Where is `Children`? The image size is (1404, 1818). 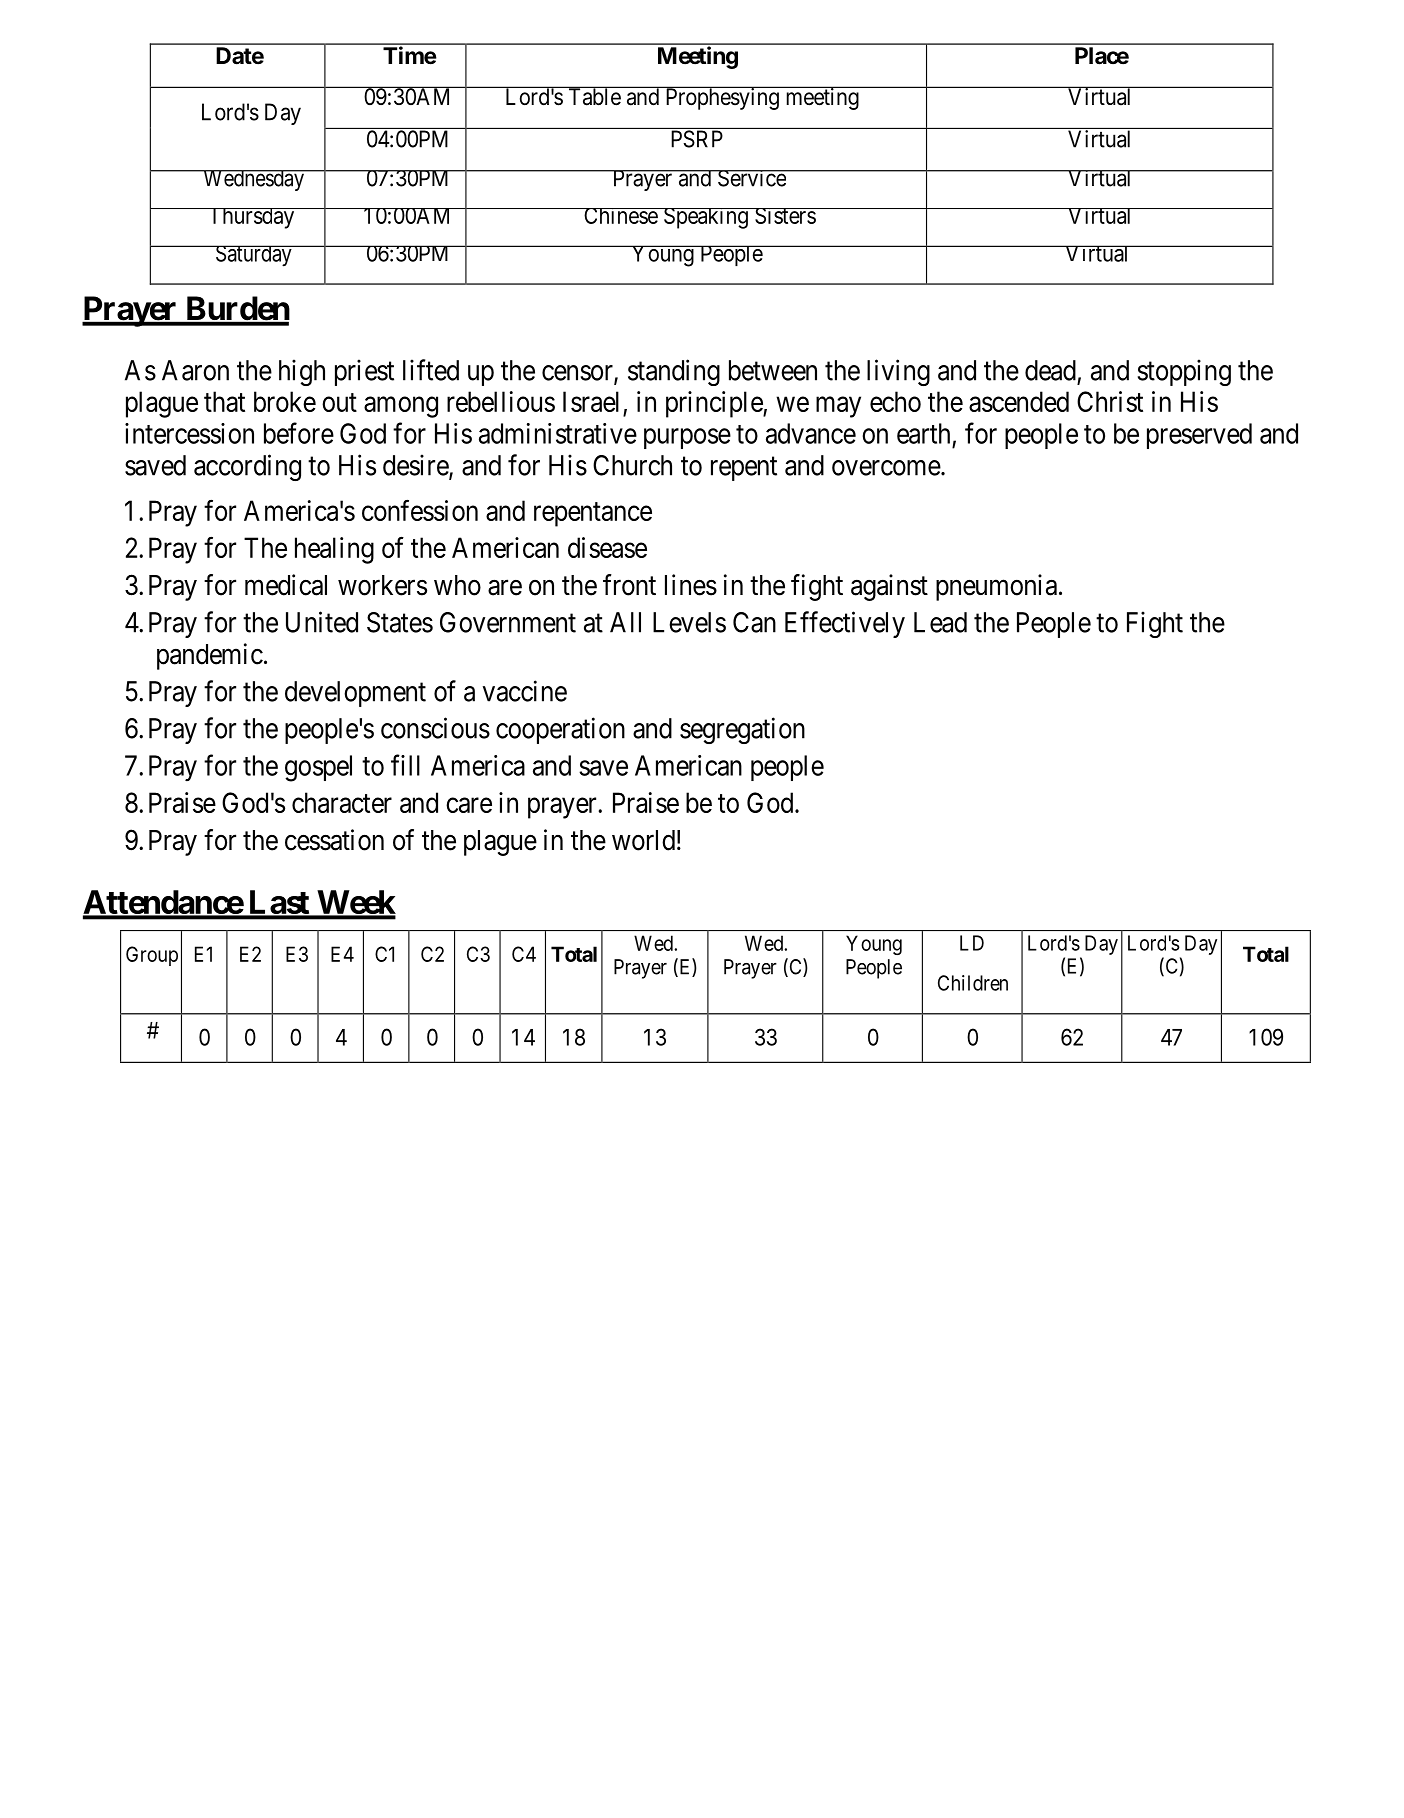
Children is located at coordinates (973, 983).
